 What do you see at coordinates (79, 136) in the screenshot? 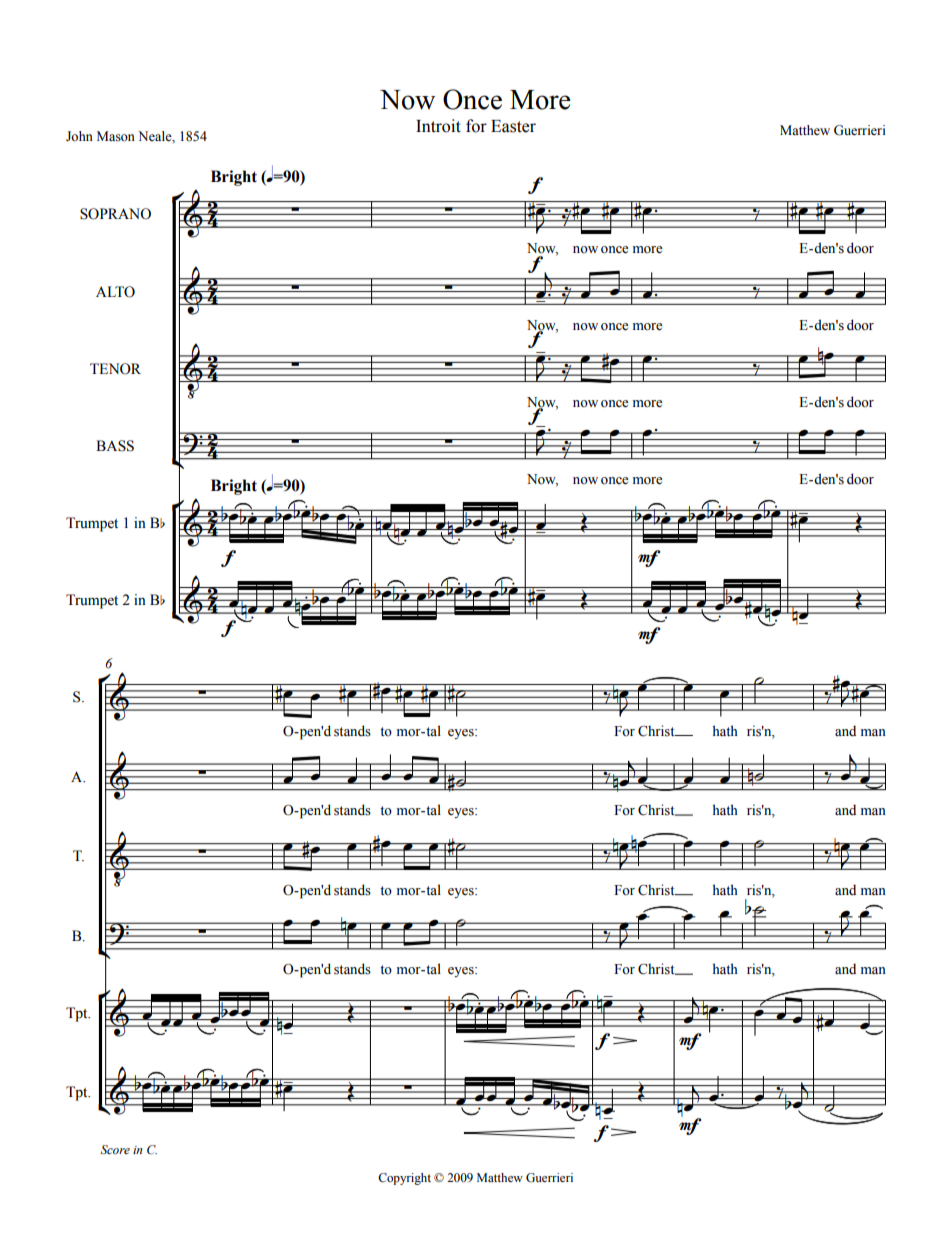
I see `John` at bounding box center [79, 136].
